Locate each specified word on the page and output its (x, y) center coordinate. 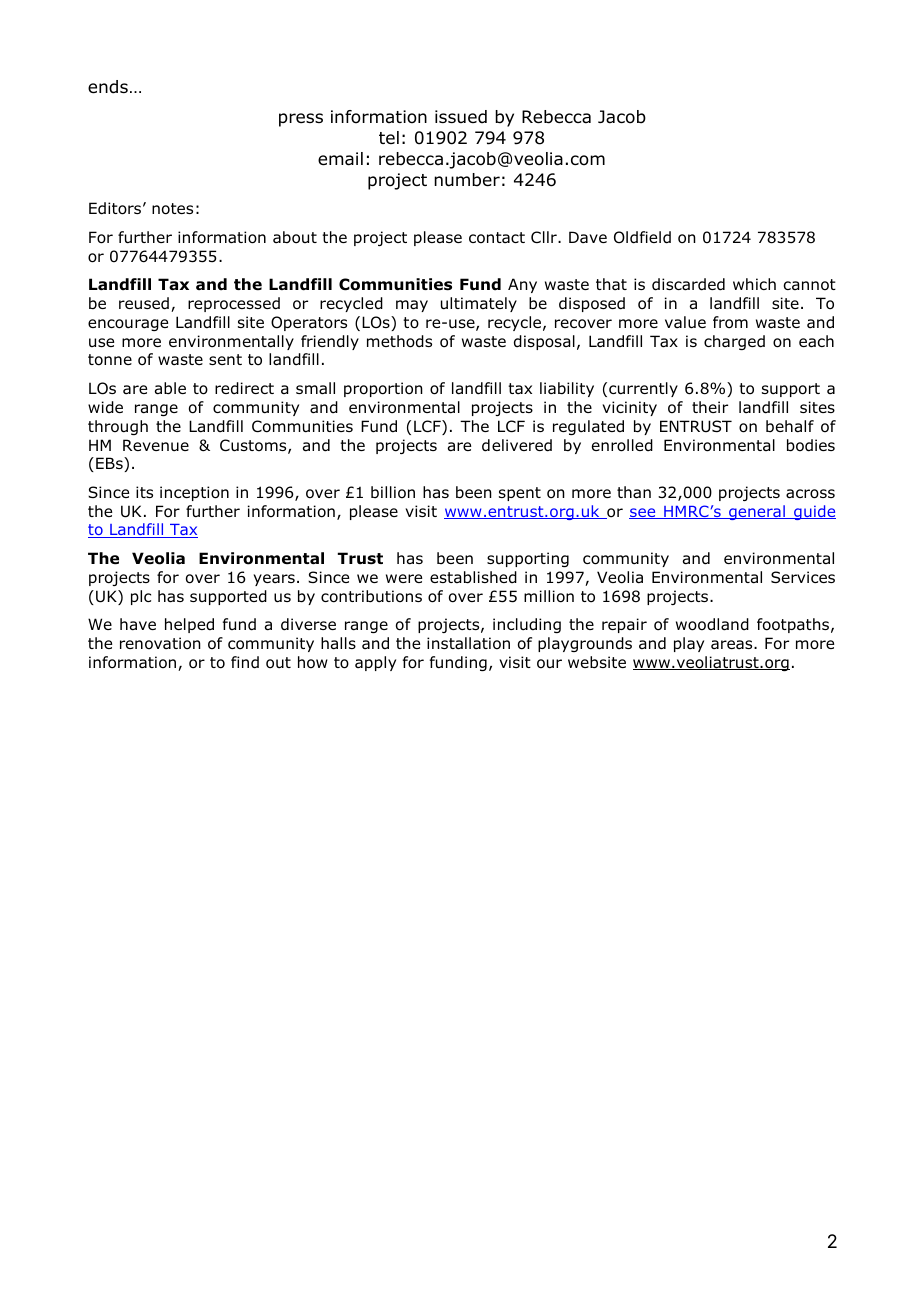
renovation (160, 643)
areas (733, 644)
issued (461, 117)
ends (108, 87)
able (170, 388)
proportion (383, 389)
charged (734, 342)
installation (468, 643)
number (467, 180)
